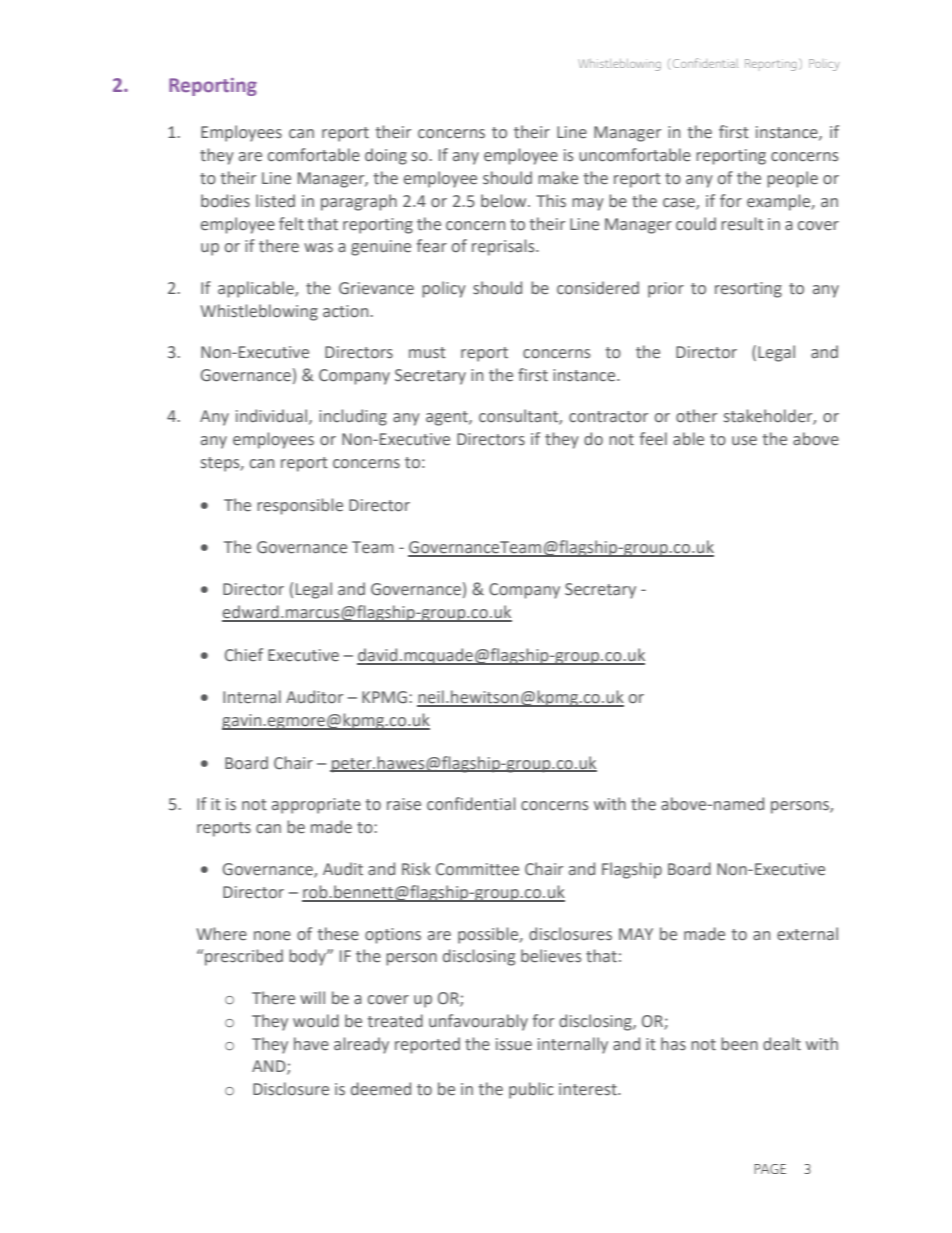  I want to click on raise, so click(404, 804).
